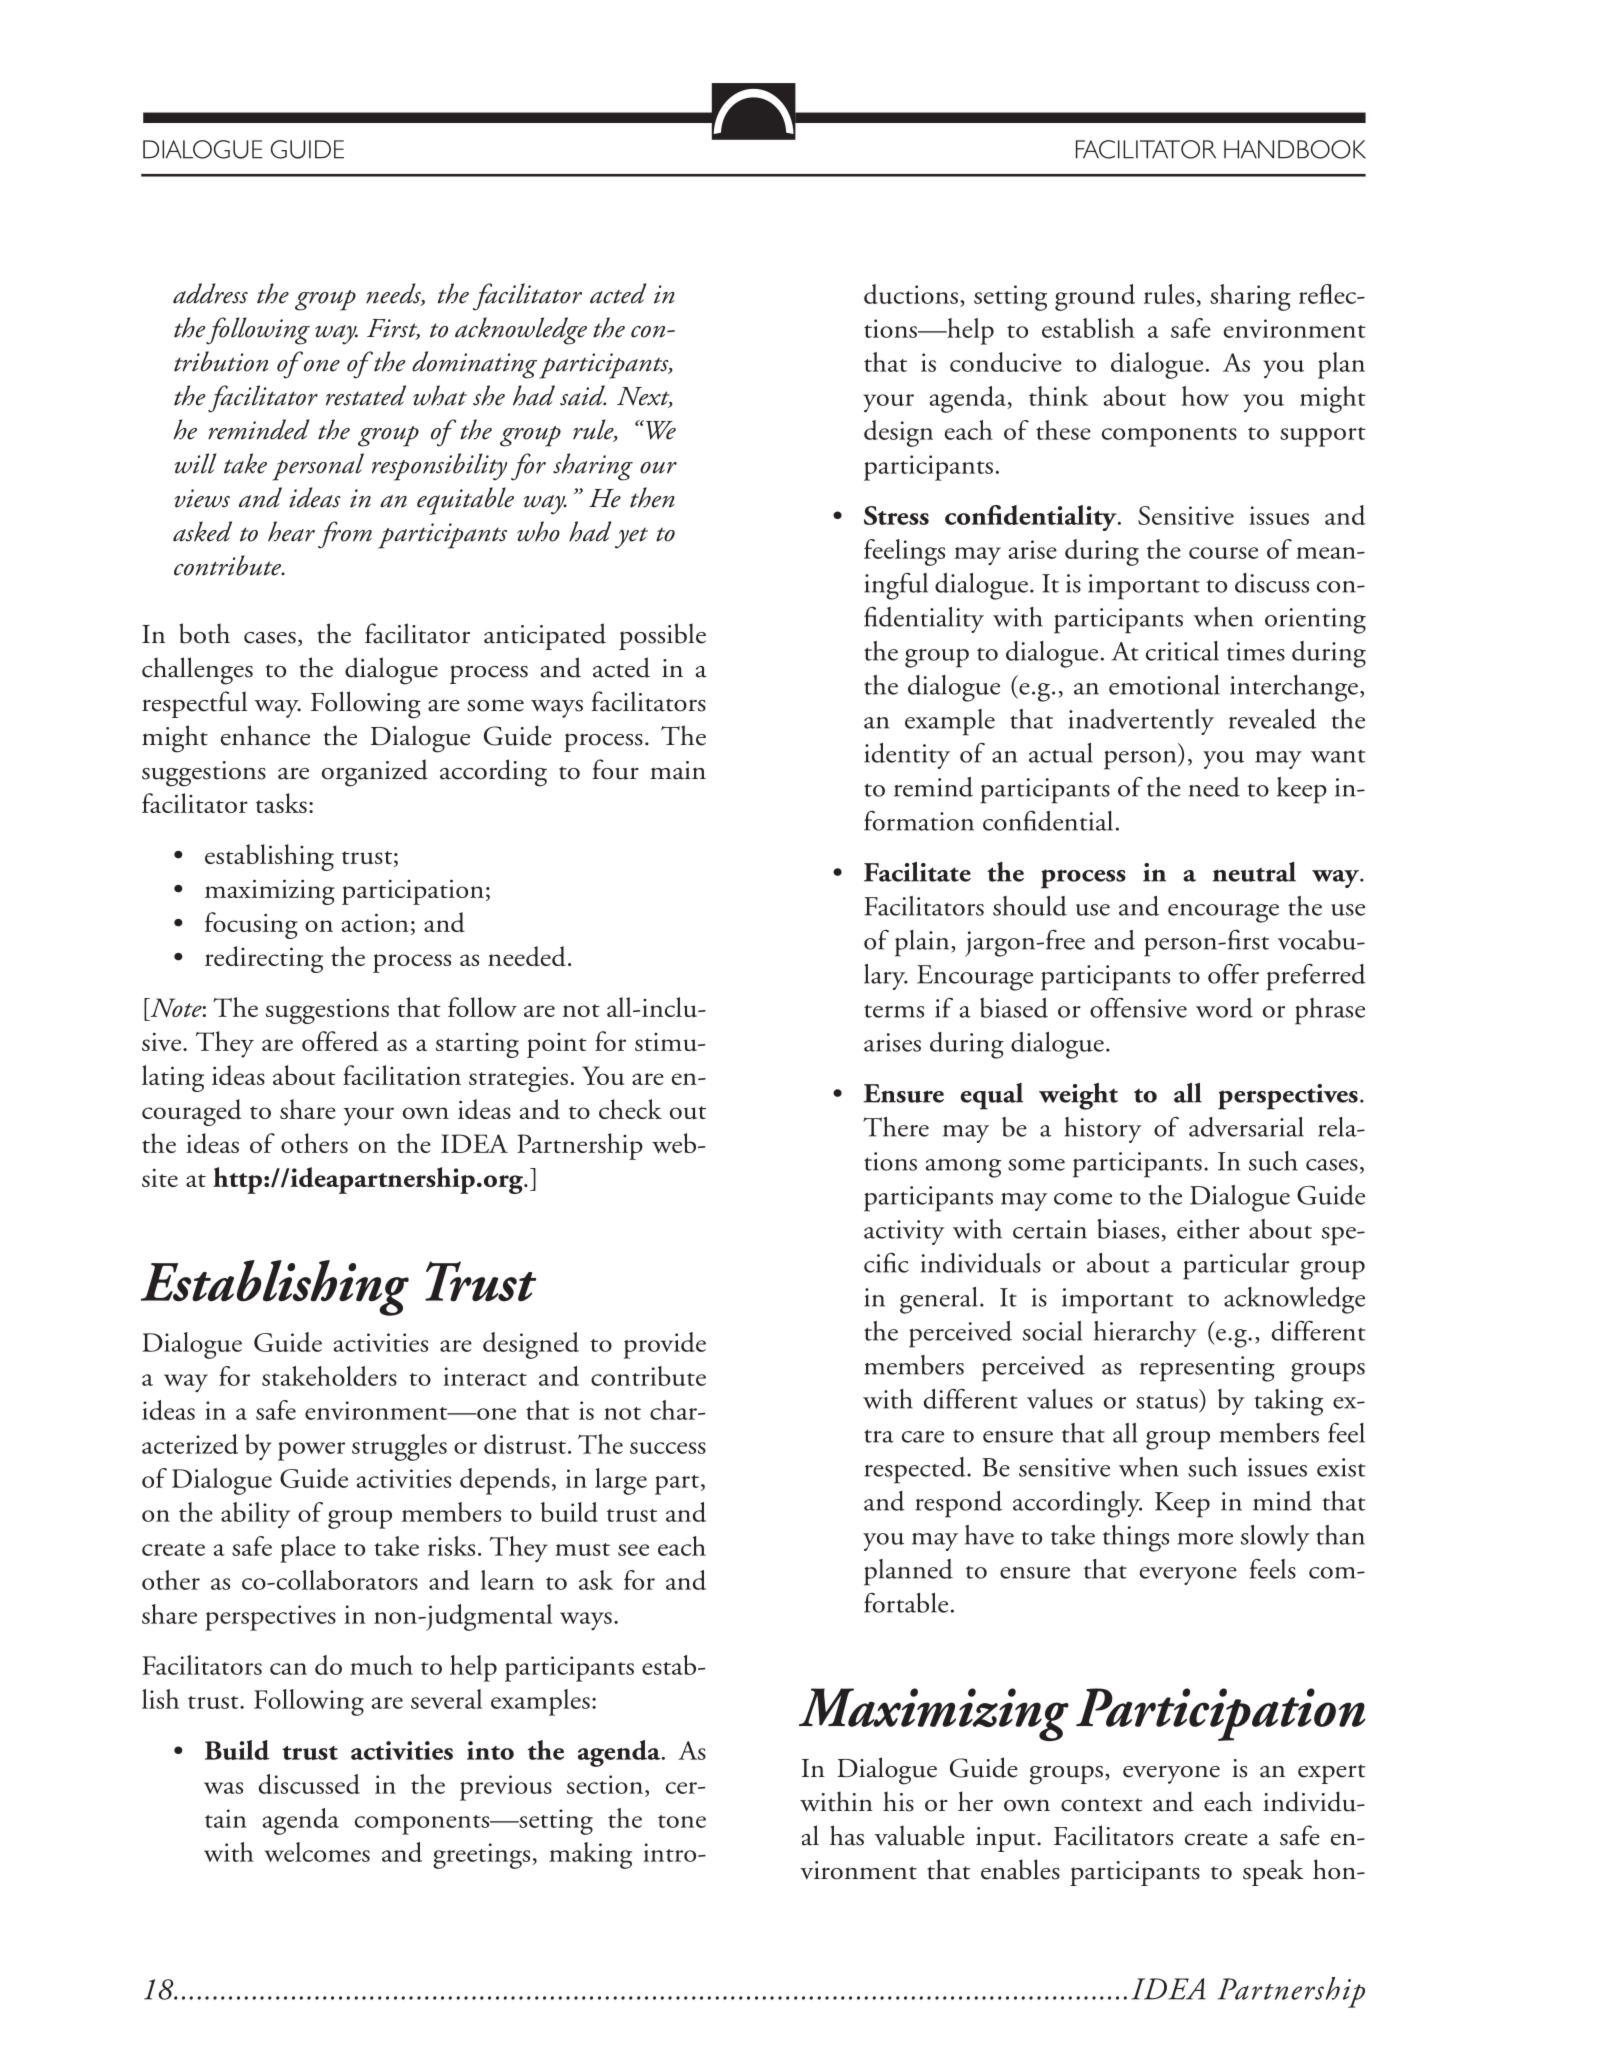 This image has width=1601, height=2071. I want to click on speak, so click(1273, 1872).
